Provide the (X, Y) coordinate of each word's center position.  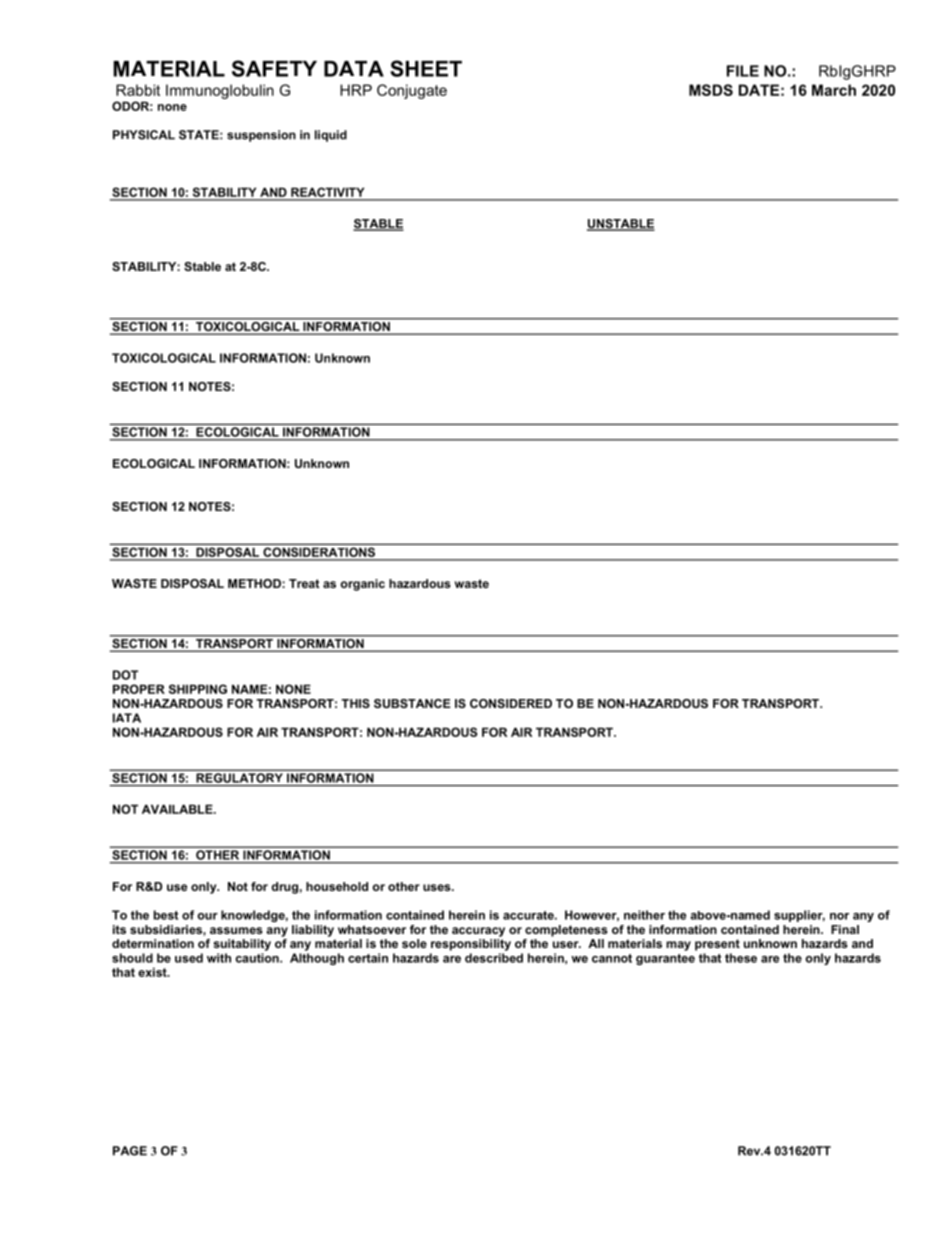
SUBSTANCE (412, 703)
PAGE (130, 1151)
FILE (743, 71)
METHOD (255, 583)
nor (839, 916)
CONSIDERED (511, 703)
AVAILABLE (178, 809)
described (494, 958)
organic (362, 585)
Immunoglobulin (220, 91)
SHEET (426, 68)
